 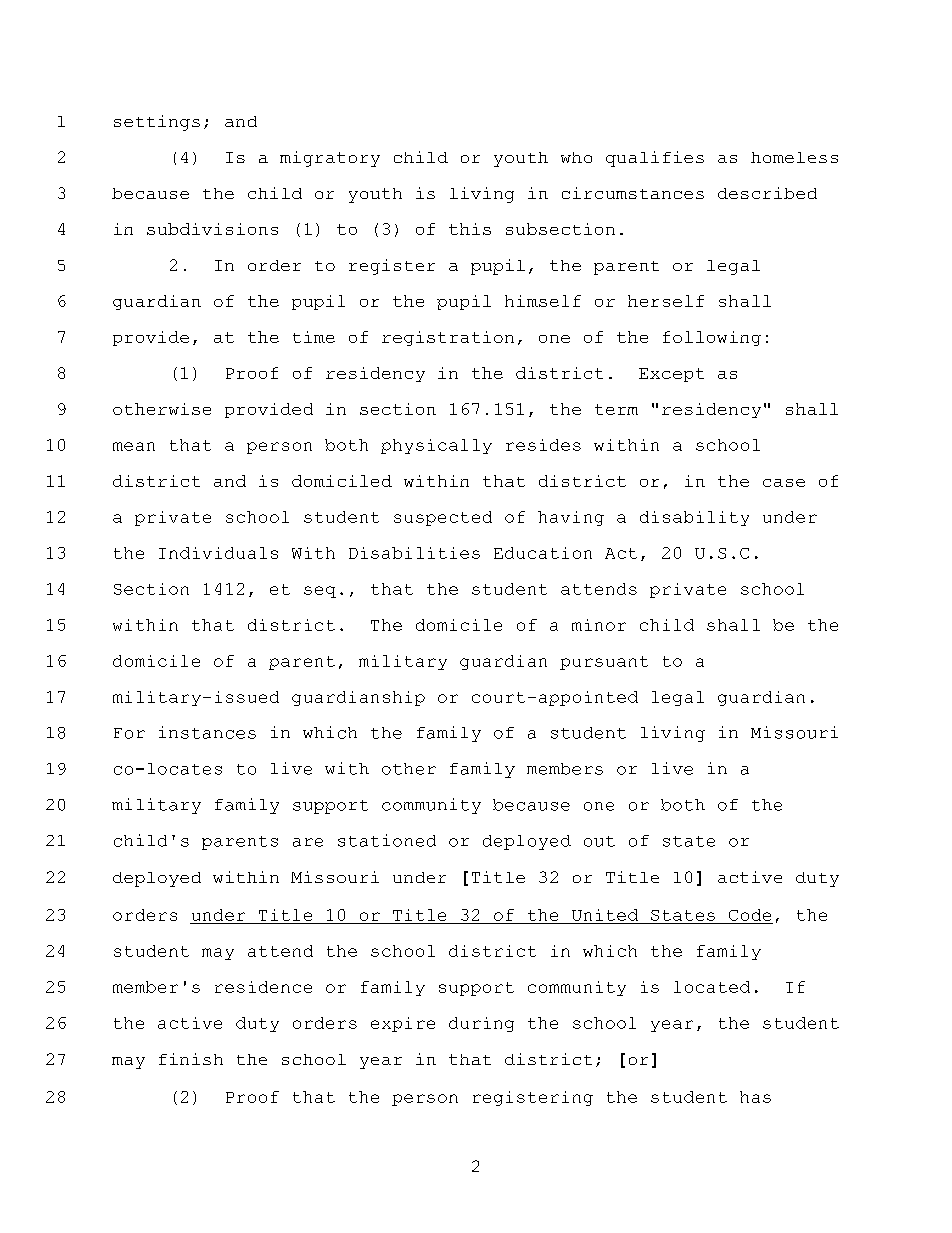 I want to click on stationed, so click(x=387, y=840).
